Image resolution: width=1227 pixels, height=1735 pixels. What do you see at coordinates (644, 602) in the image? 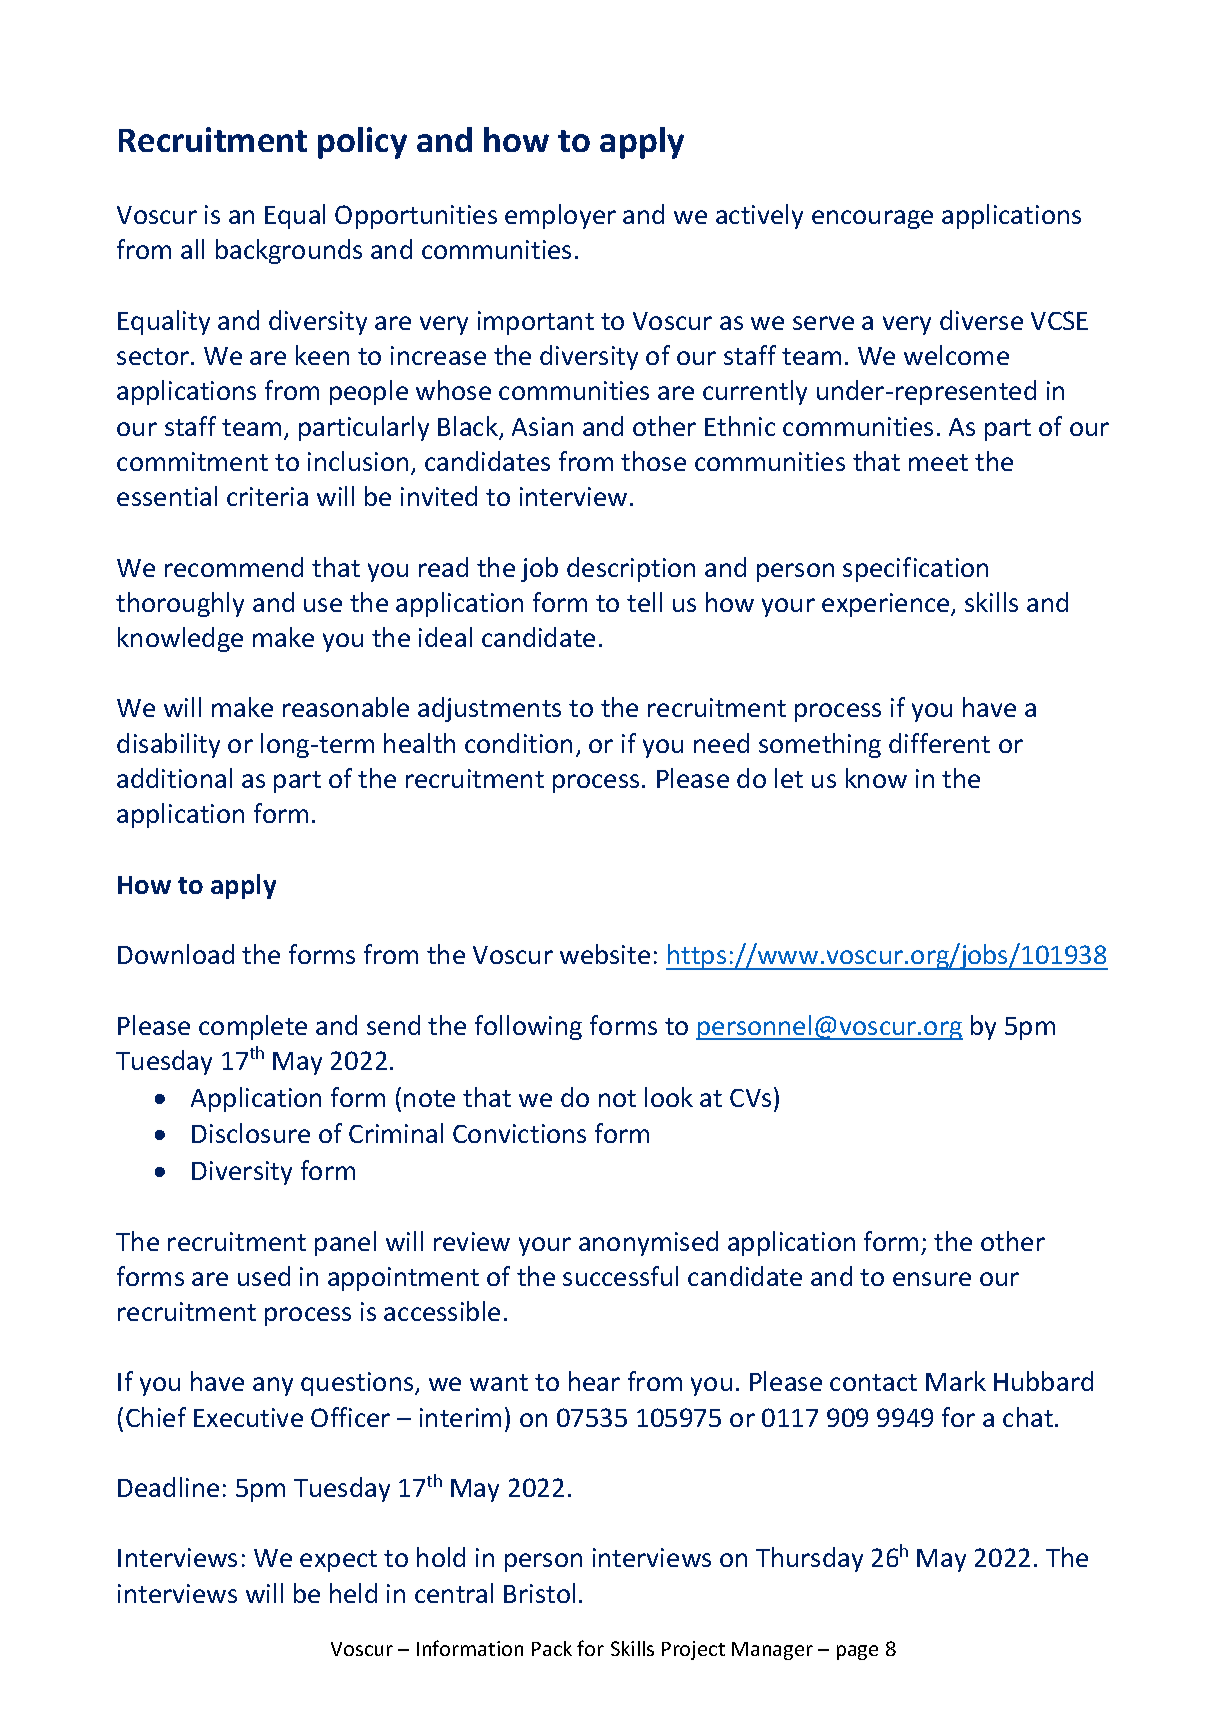
I see `tell` at bounding box center [644, 602].
